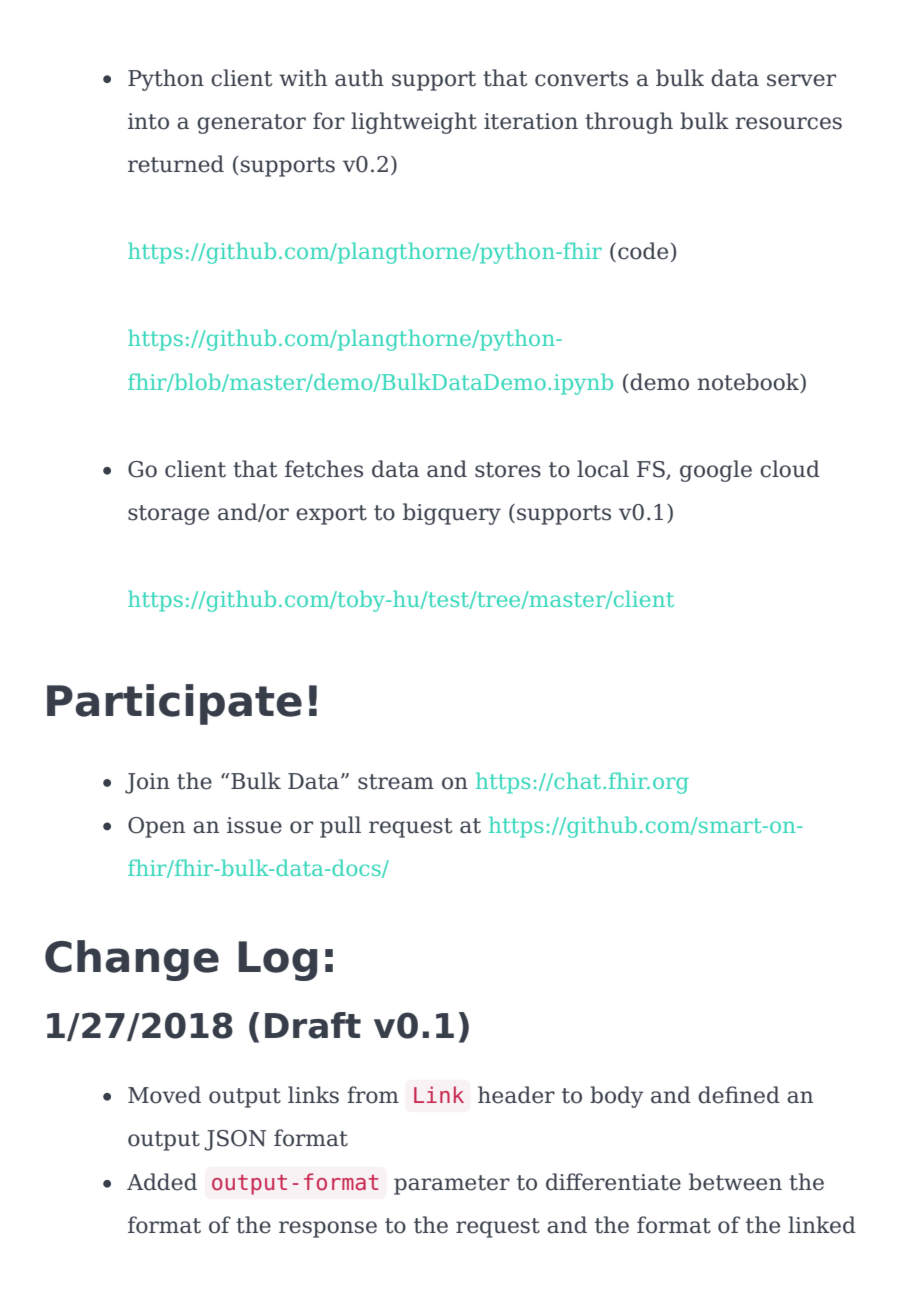 The width and height of the screenshot is (924, 1308). I want to click on iteration, so click(531, 121).
